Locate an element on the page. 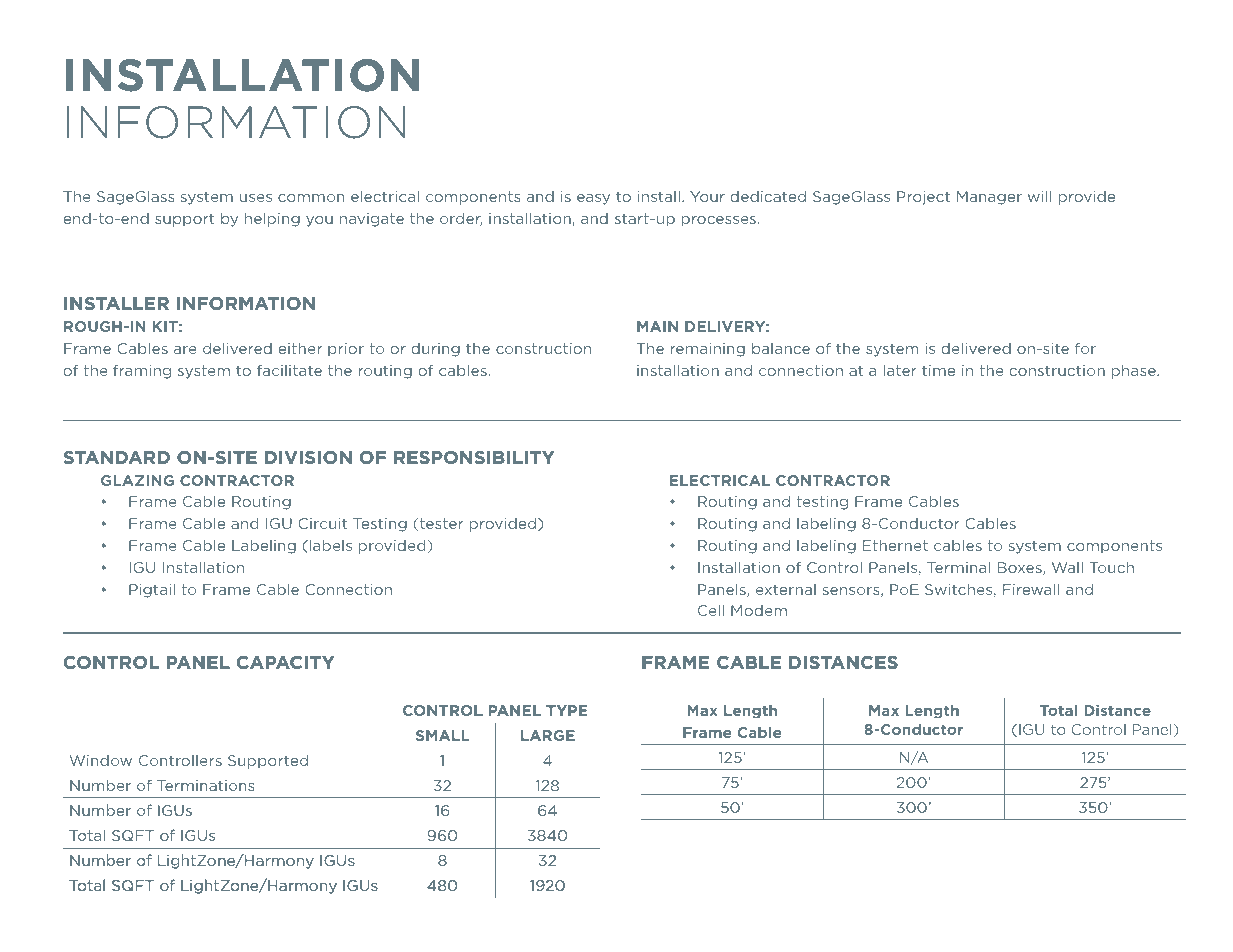  Ethernet is located at coordinates (895, 545).
